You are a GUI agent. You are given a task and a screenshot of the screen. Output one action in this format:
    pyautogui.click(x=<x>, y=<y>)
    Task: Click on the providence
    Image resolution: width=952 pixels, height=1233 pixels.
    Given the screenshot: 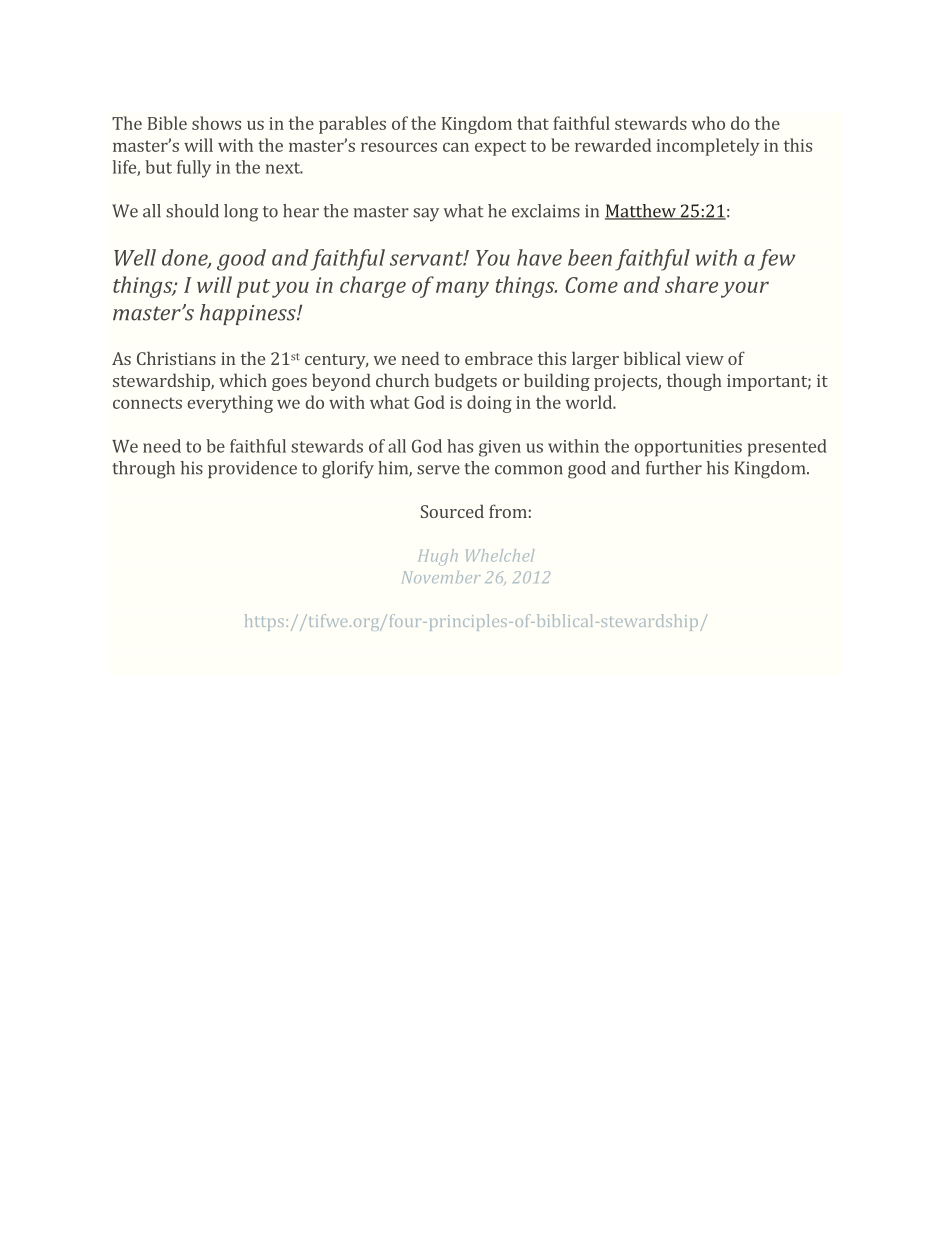 What is the action you would take?
    pyautogui.click(x=252, y=469)
